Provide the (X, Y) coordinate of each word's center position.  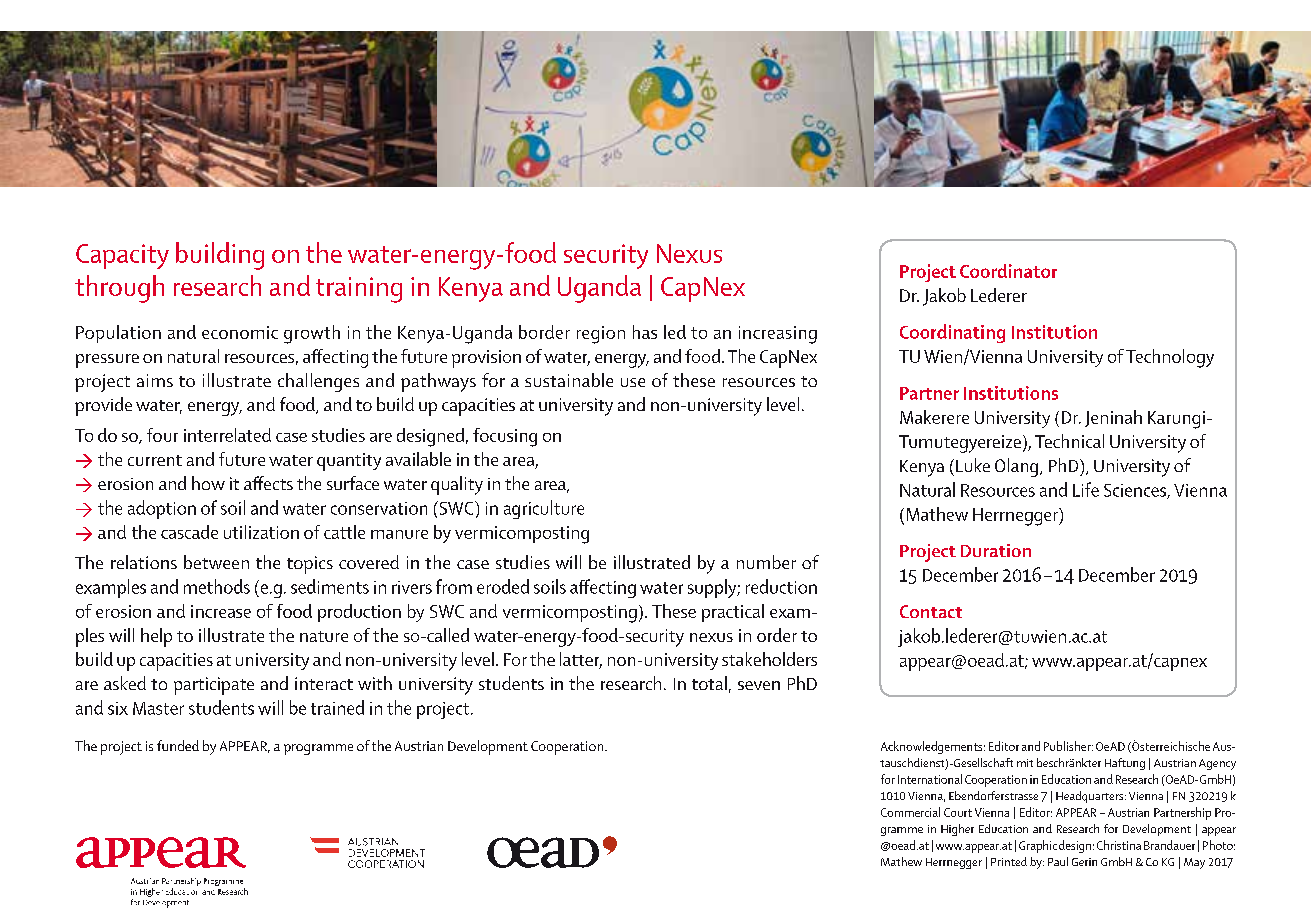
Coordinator (1008, 271)
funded (178, 745)
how (208, 483)
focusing (505, 437)
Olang (1018, 467)
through (119, 289)
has (645, 332)
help (156, 637)
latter (581, 660)
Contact (931, 611)
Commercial (910, 812)
